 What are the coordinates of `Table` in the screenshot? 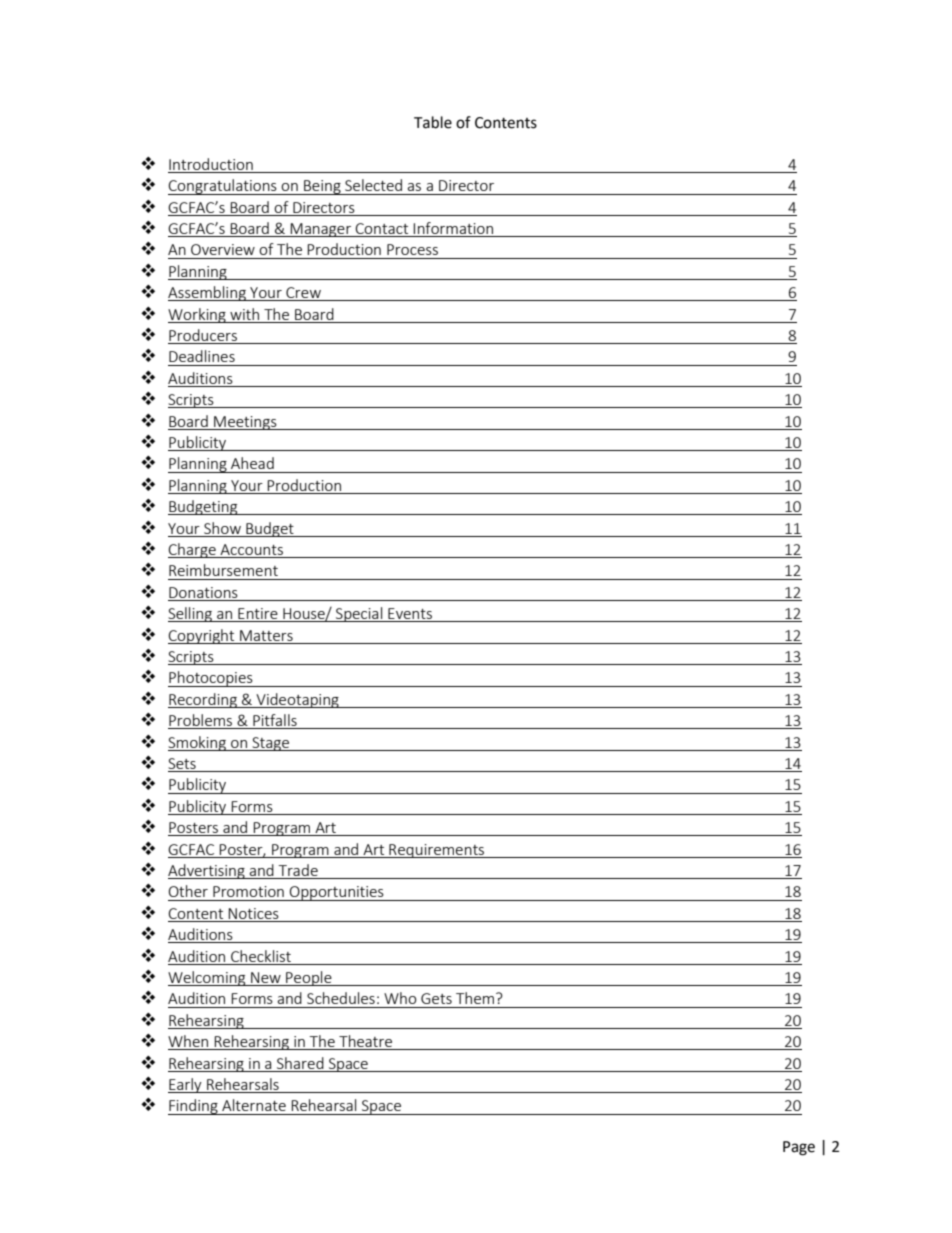 It's located at (433, 122).
